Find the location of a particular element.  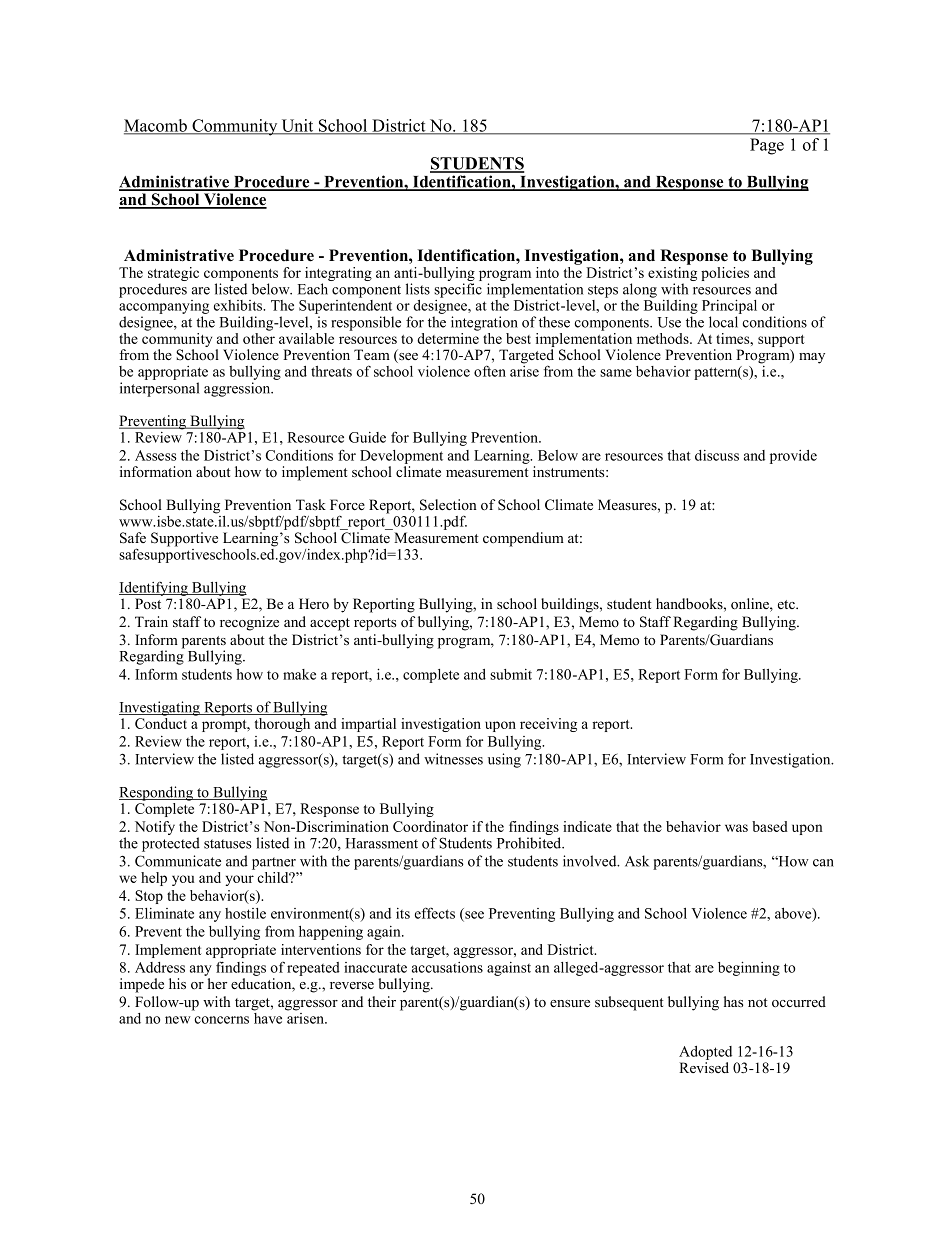

strategic is located at coordinates (173, 275).
